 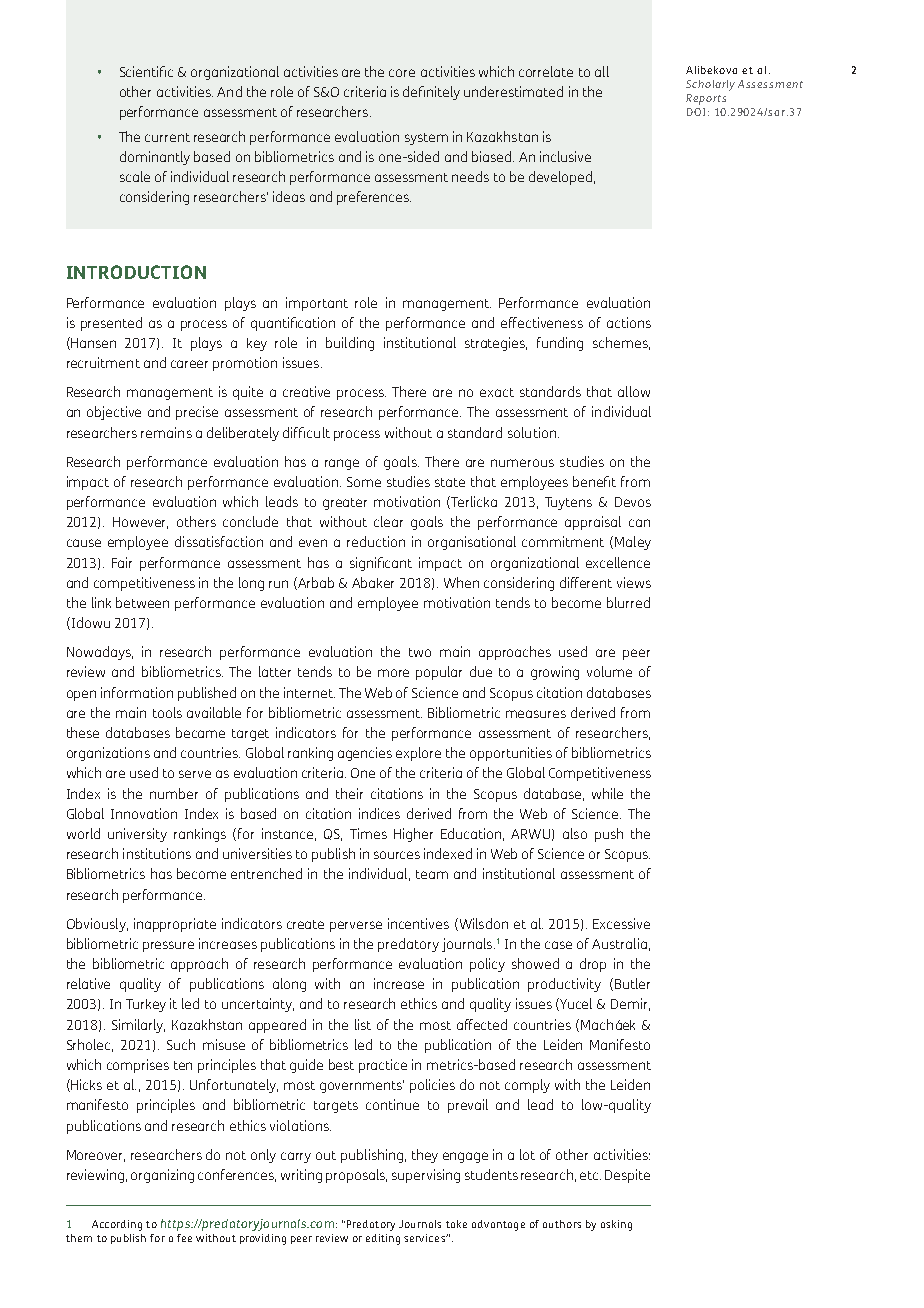 What do you see at coordinates (167, 137) in the document?
I see `current` at bounding box center [167, 137].
